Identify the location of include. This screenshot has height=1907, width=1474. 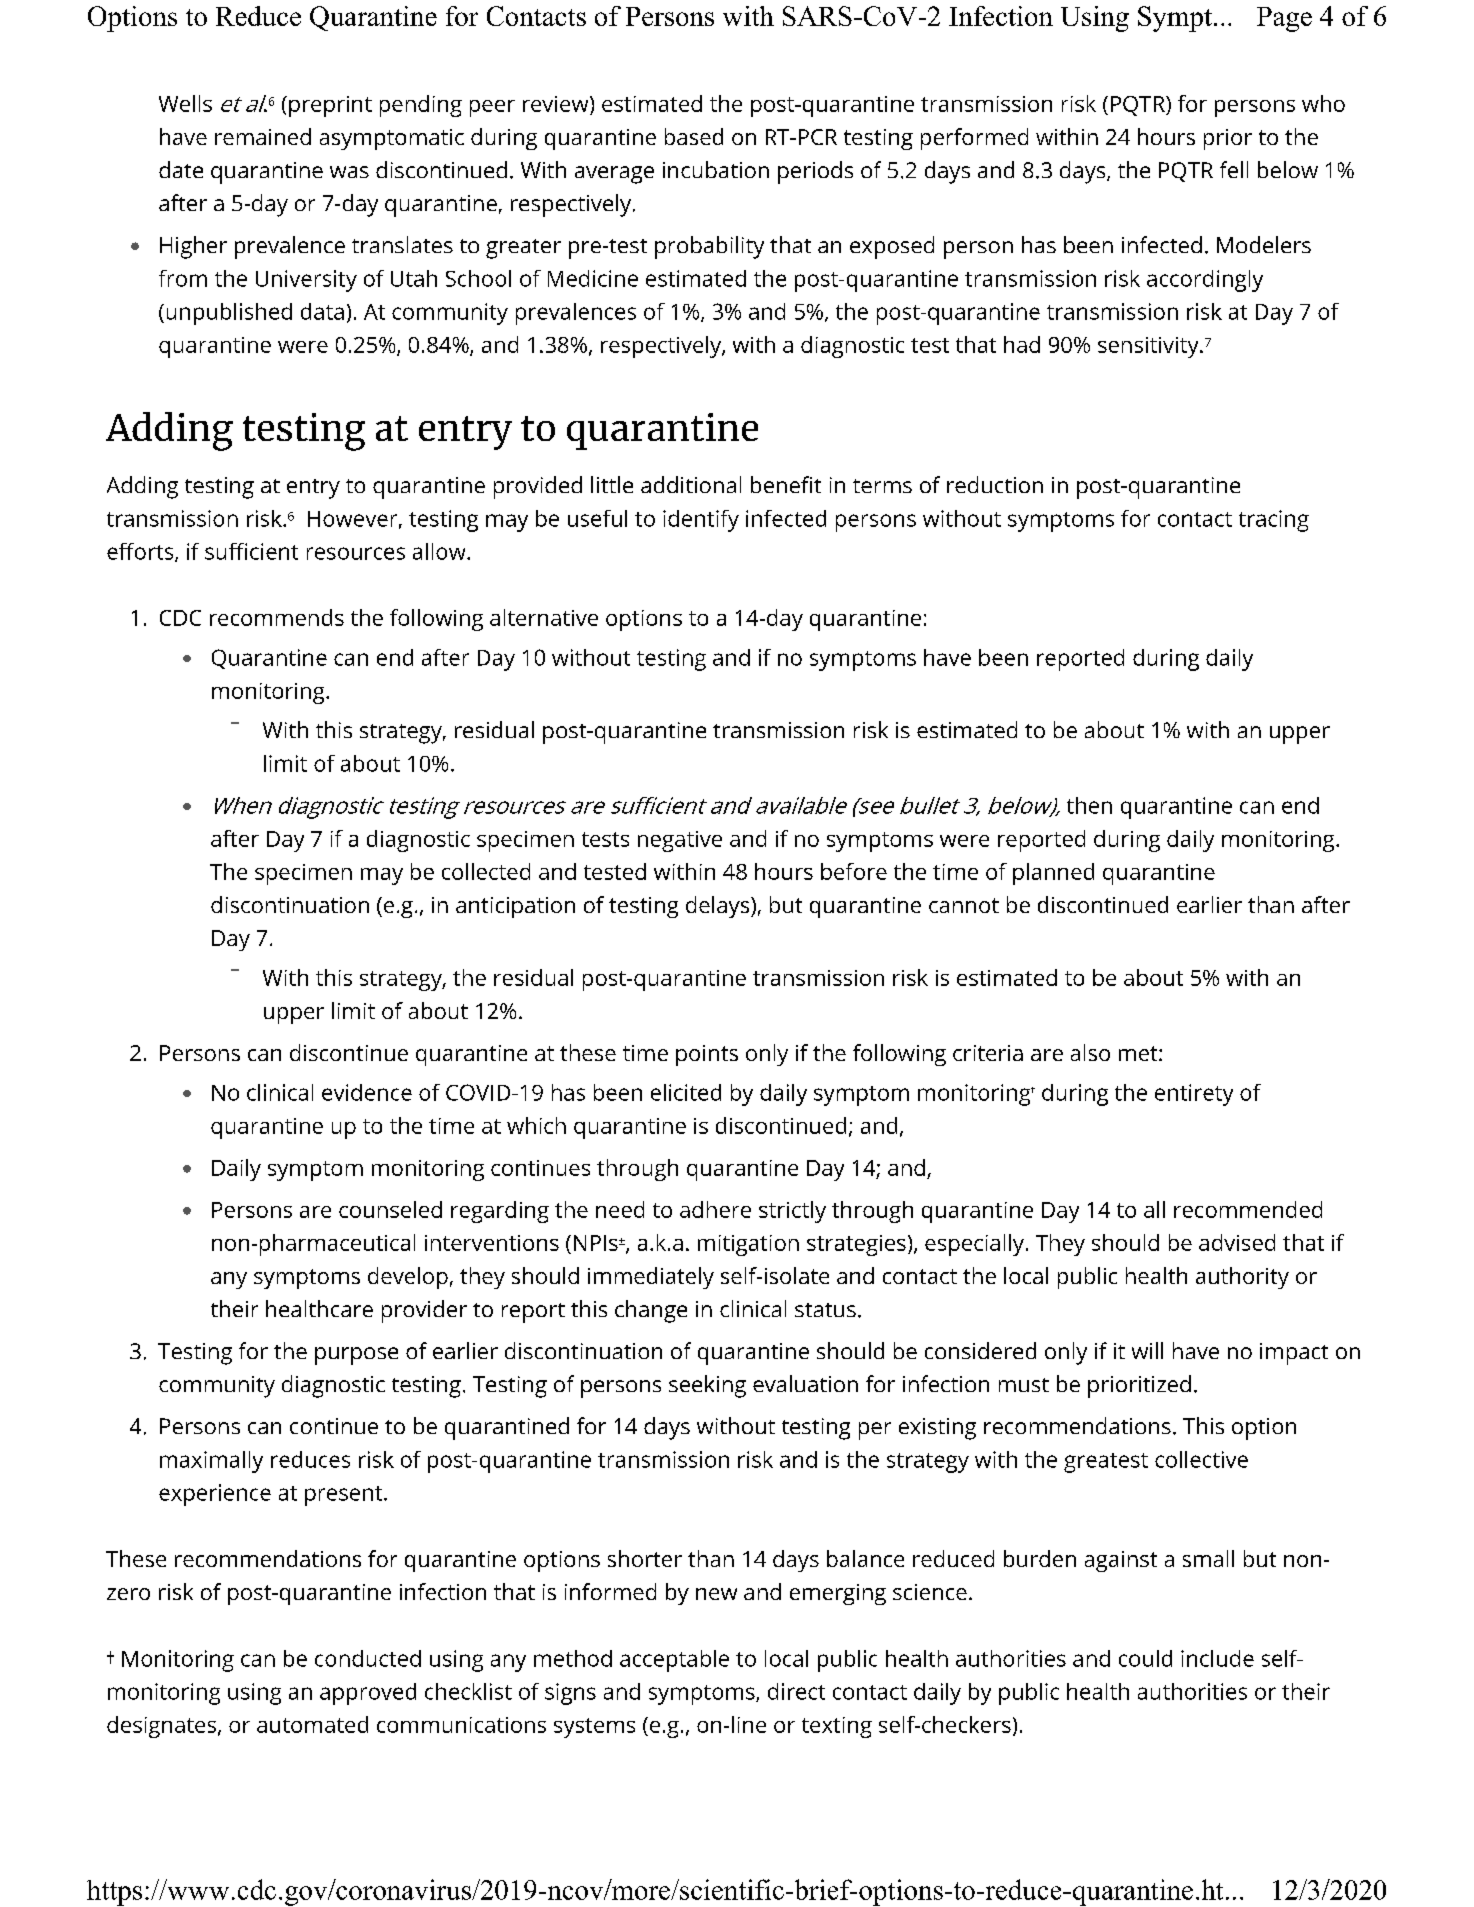
(1217, 1658).
